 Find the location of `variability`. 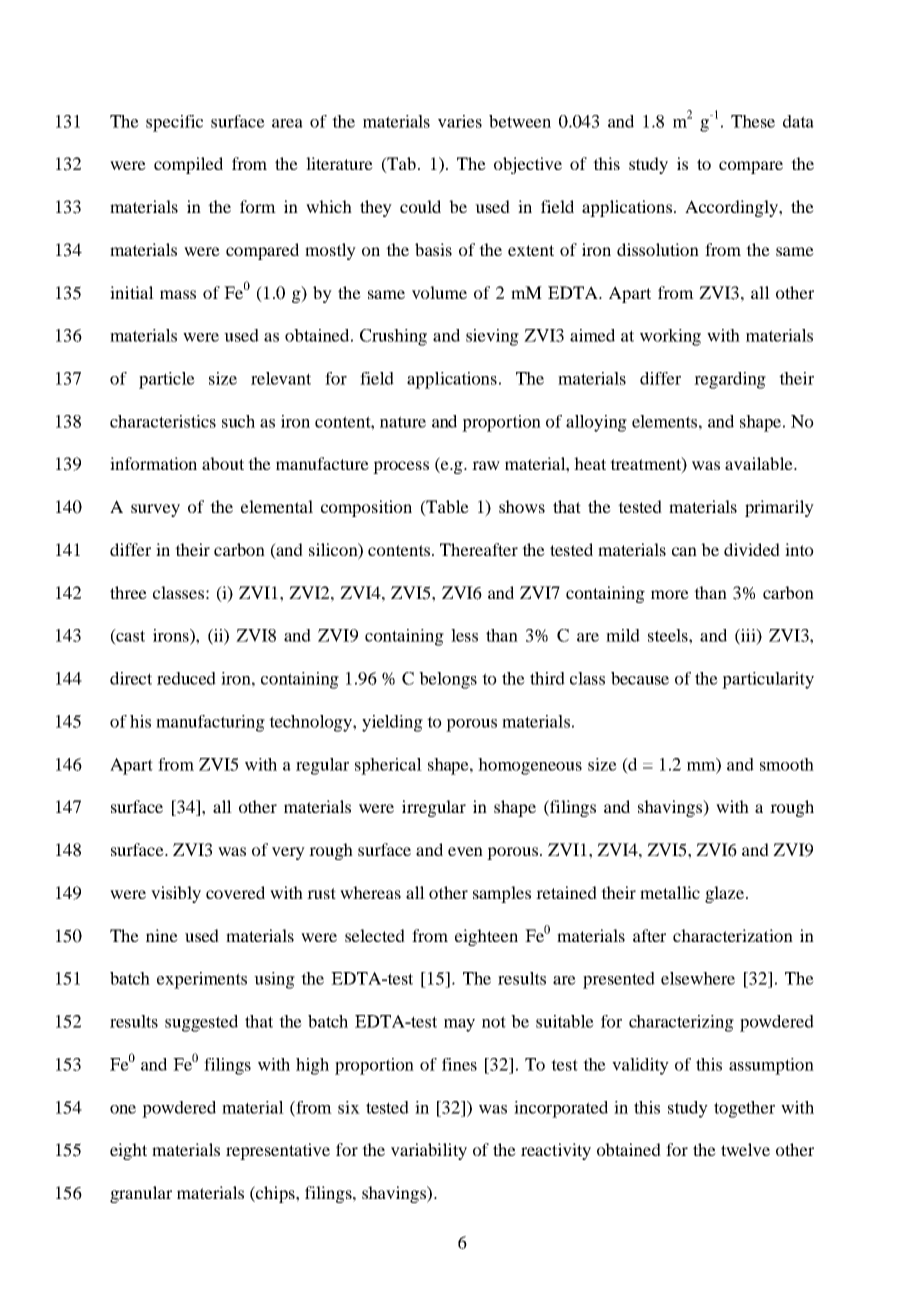

variability is located at coordinates (429, 1151).
